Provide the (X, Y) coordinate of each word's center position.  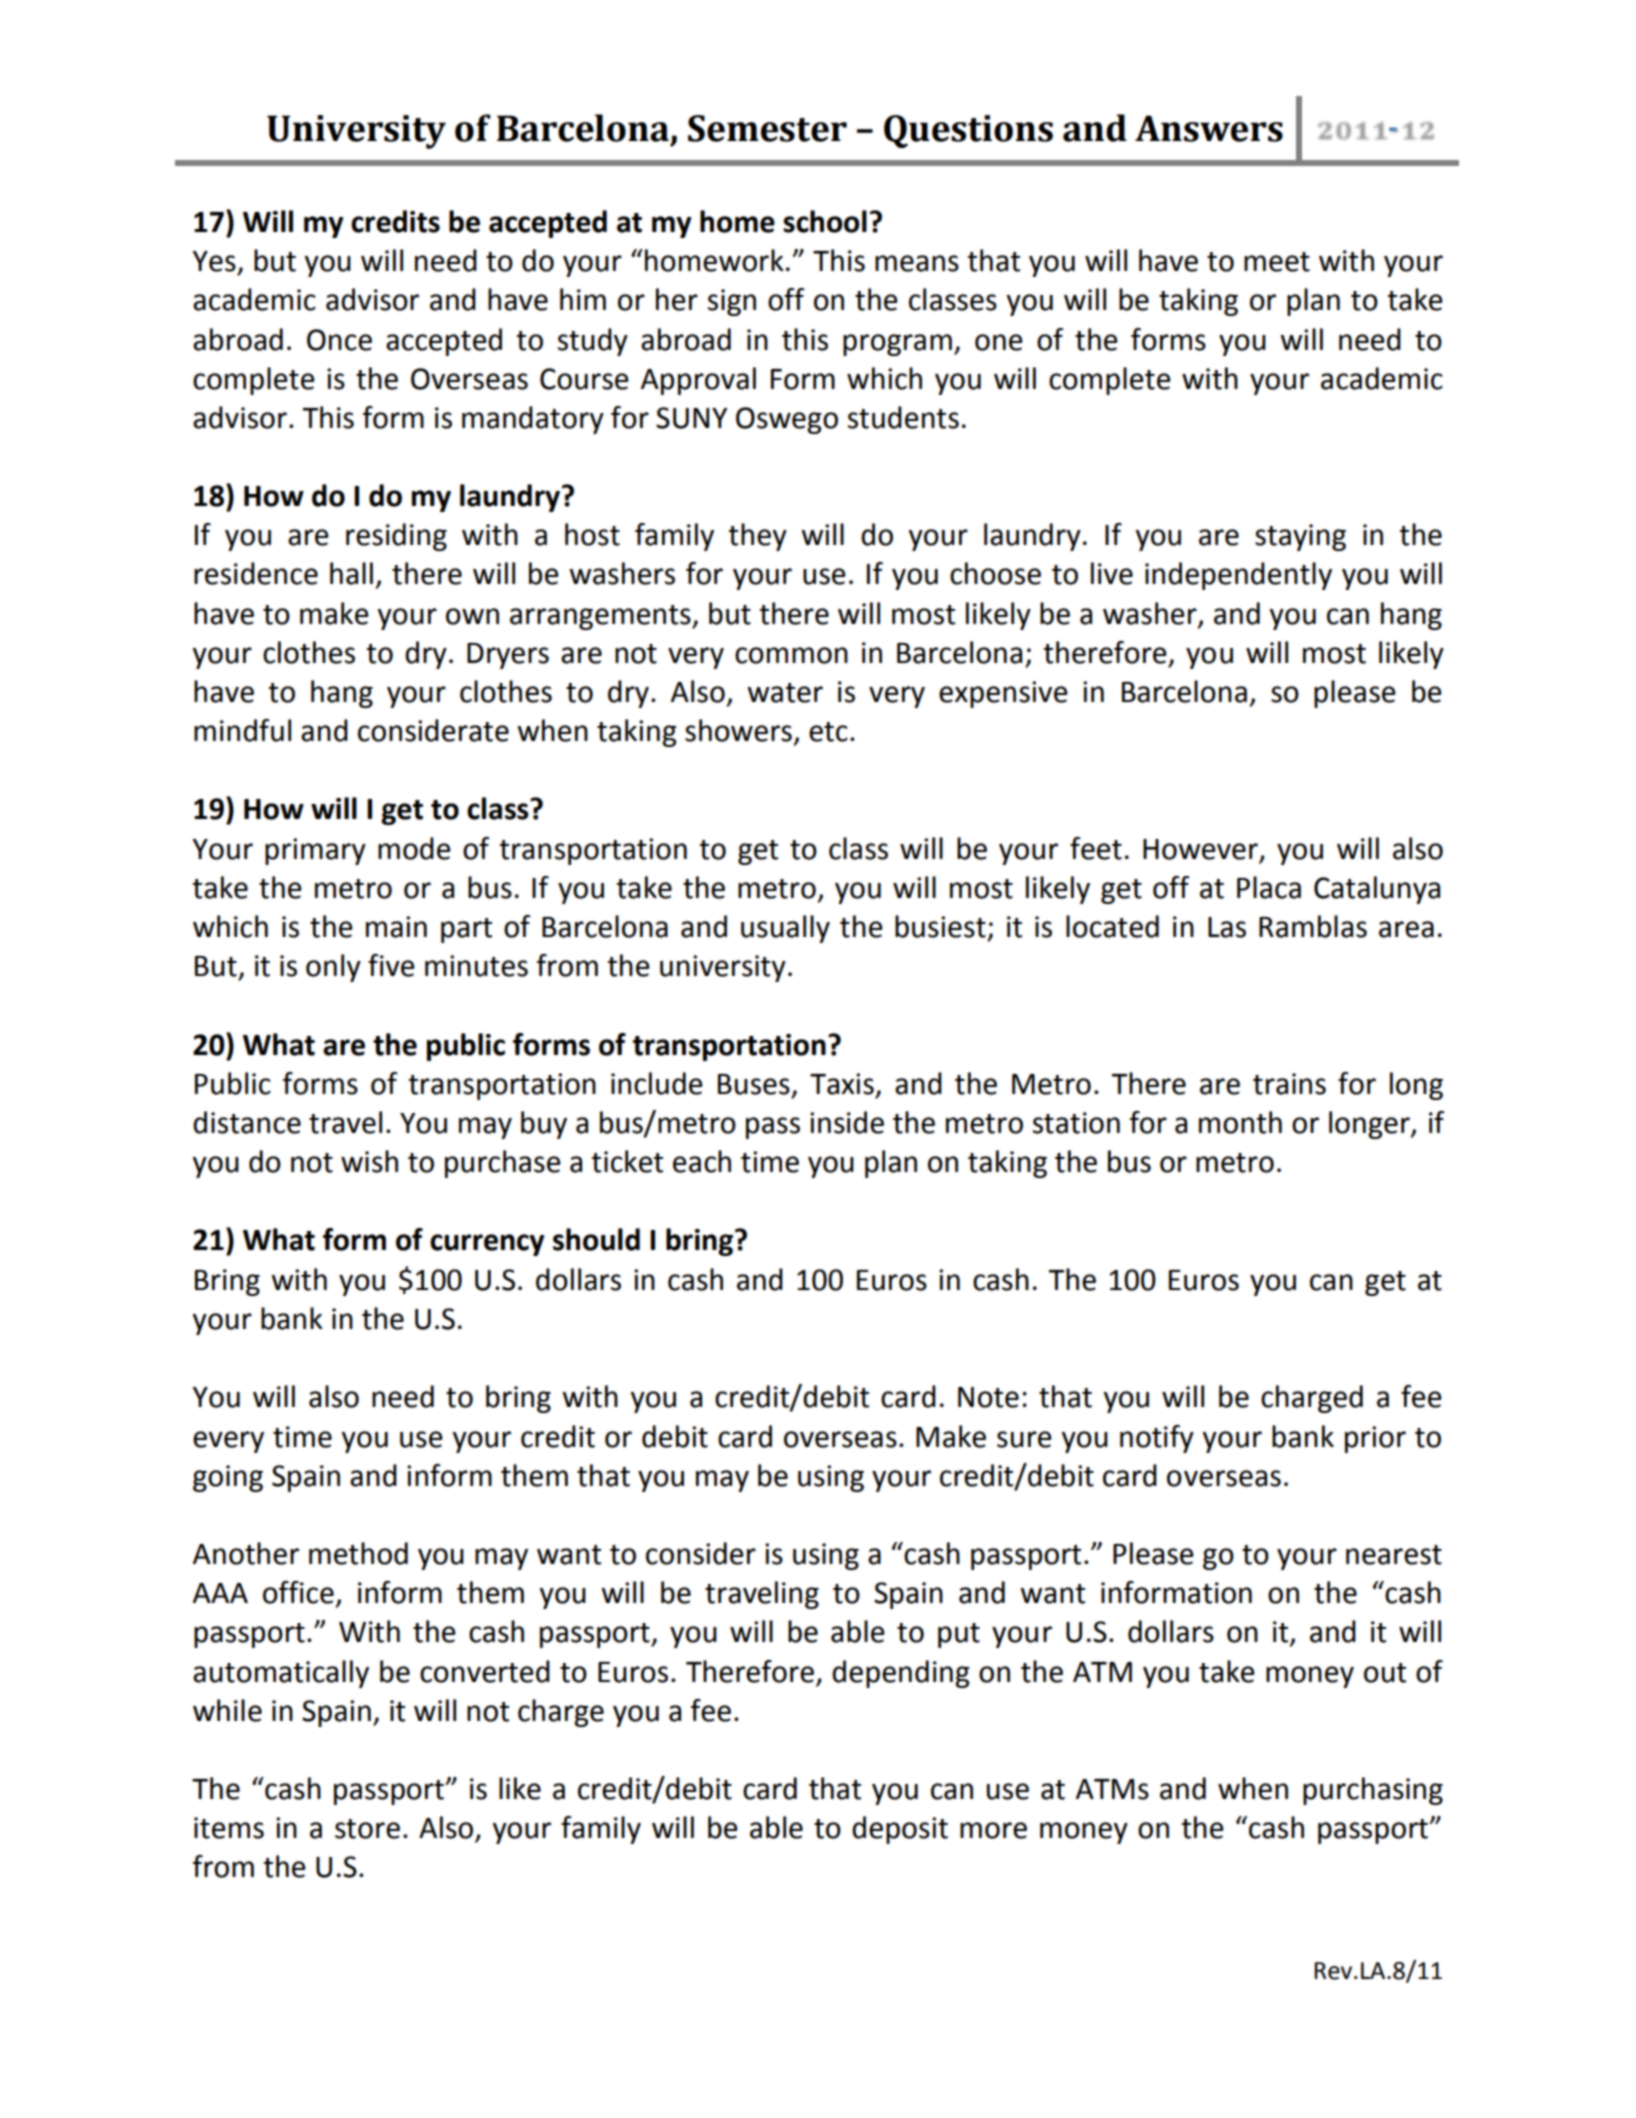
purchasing (1373, 1791)
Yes (214, 261)
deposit (900, 1830)
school (825, 221)
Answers (1209, 128)
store (367, 1829)
